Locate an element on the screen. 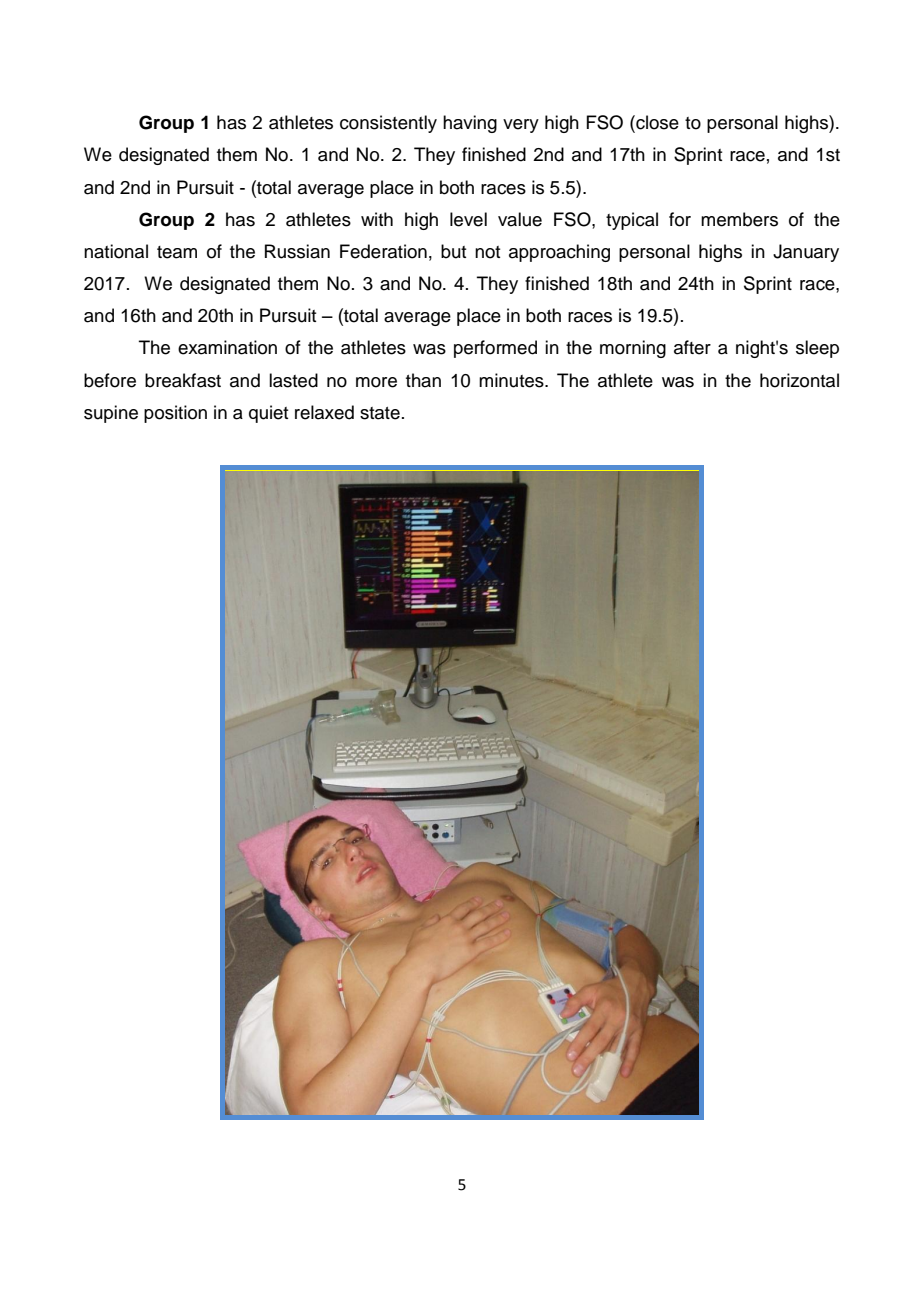  with is located at coordinates (377, 219).
